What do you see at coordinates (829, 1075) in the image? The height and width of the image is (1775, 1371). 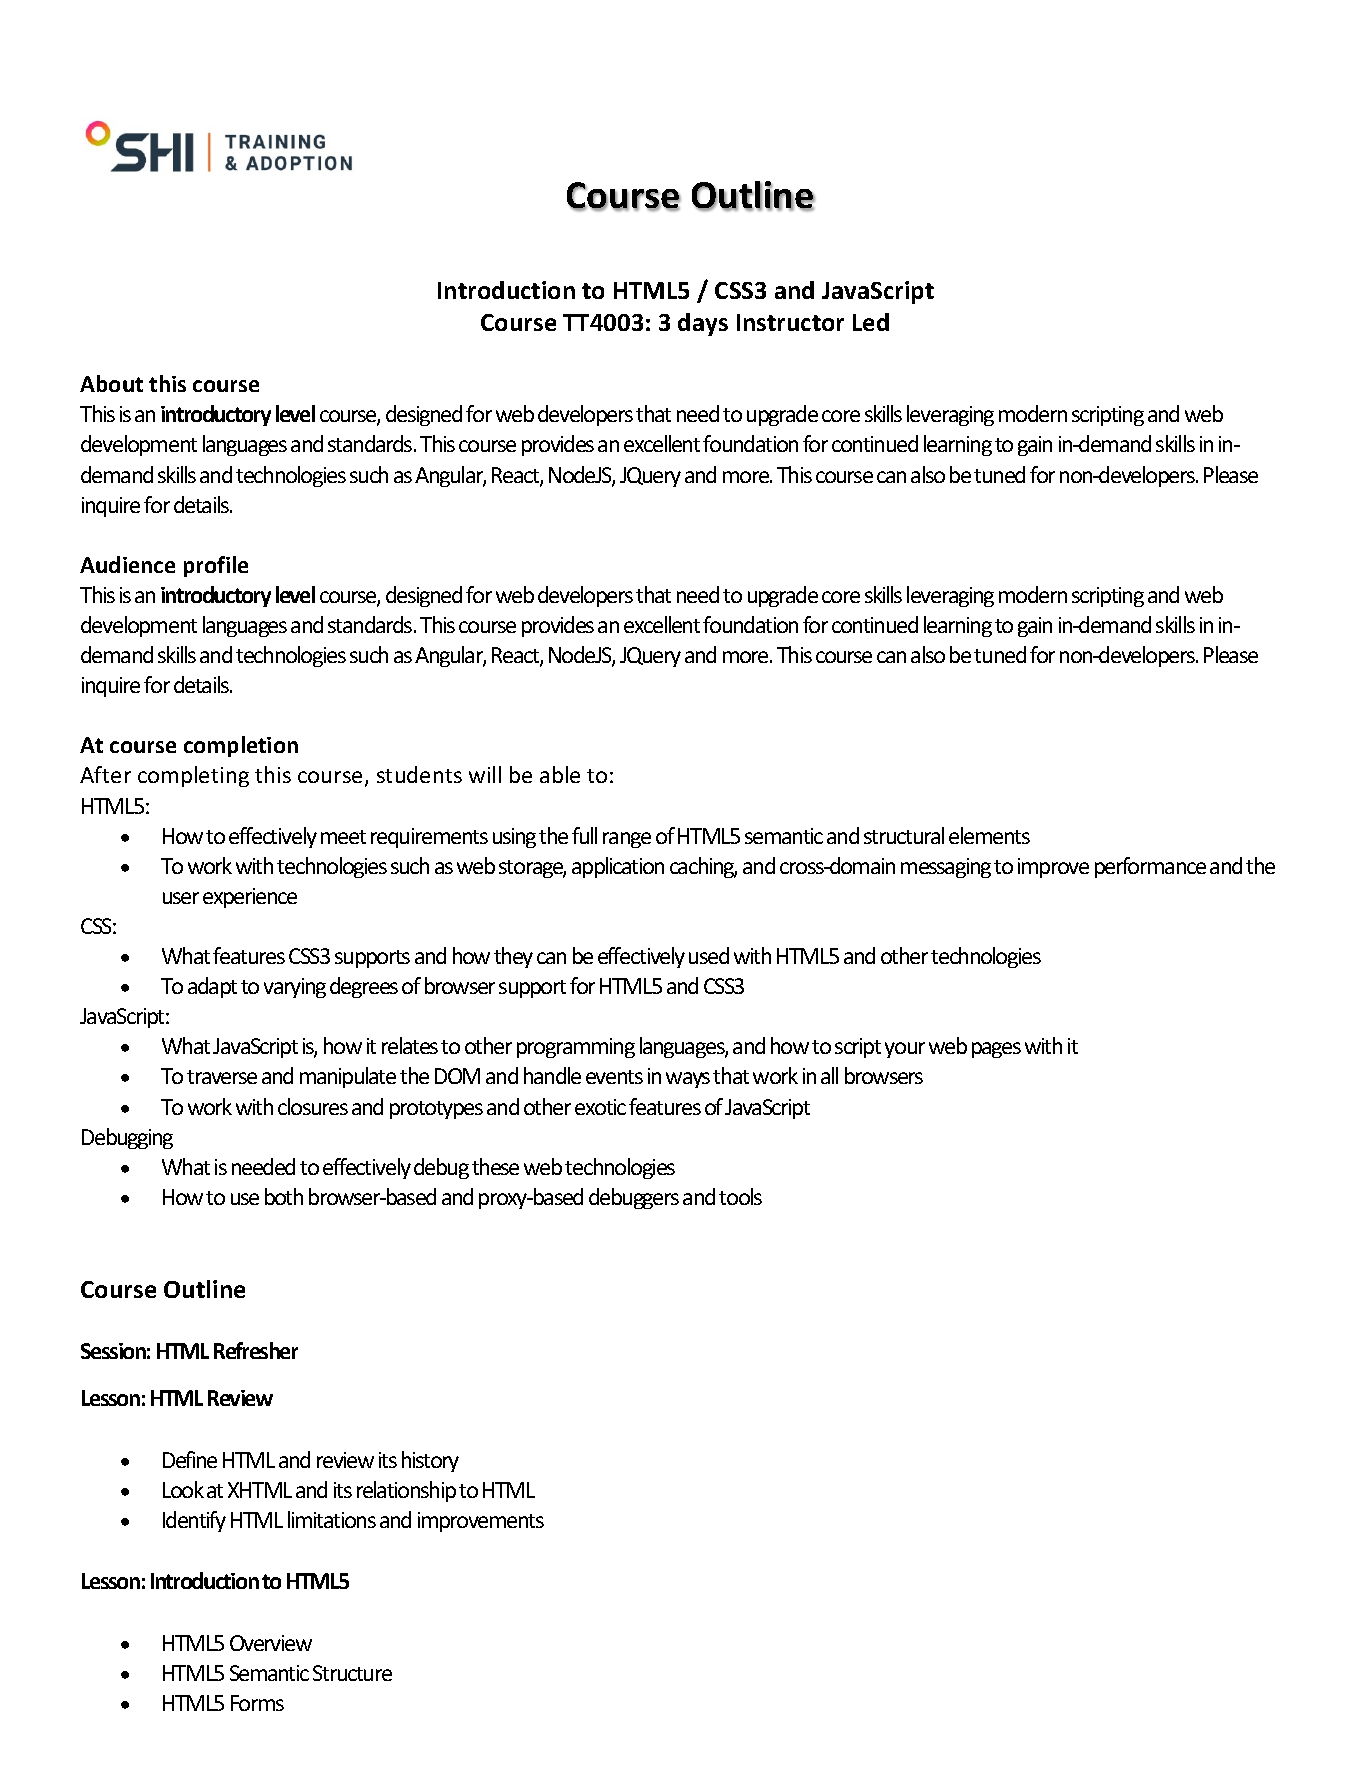 I see `all` at bounding box center [829, 1075].
